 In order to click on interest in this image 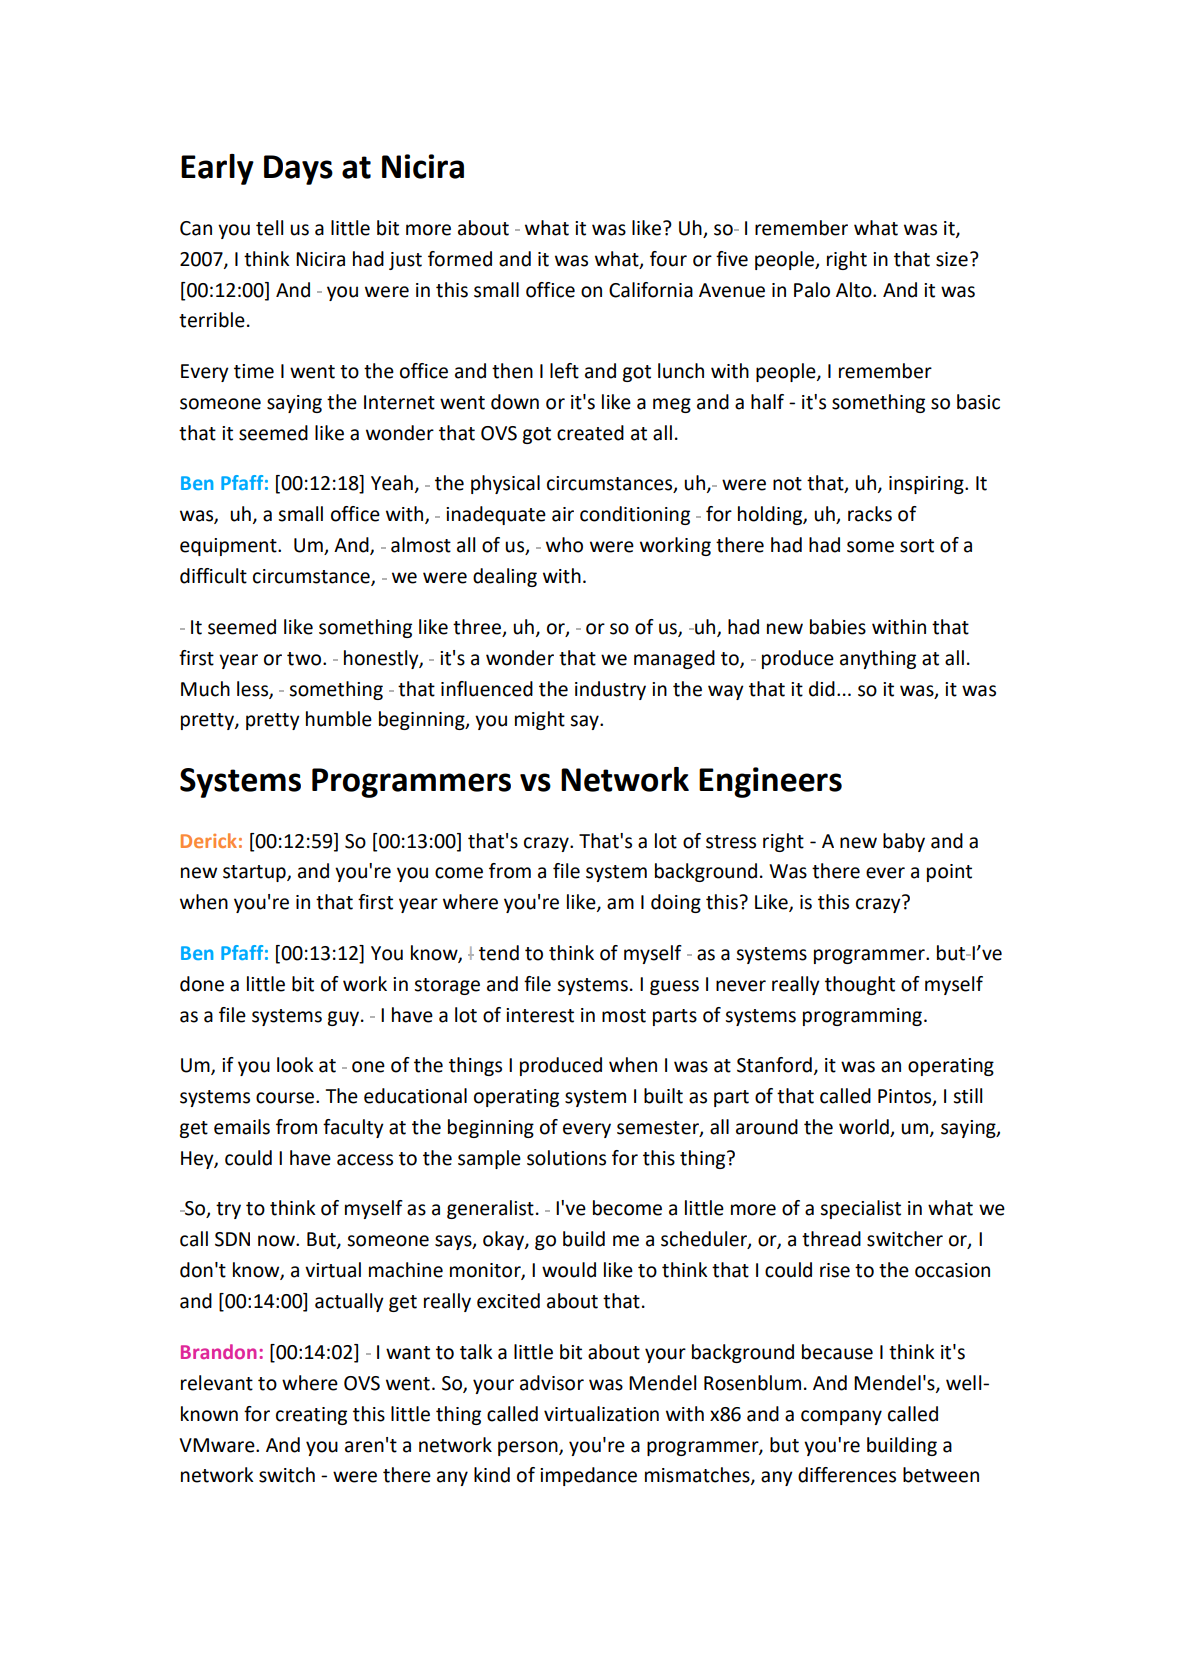, I will do `click(540, 1015)`.
